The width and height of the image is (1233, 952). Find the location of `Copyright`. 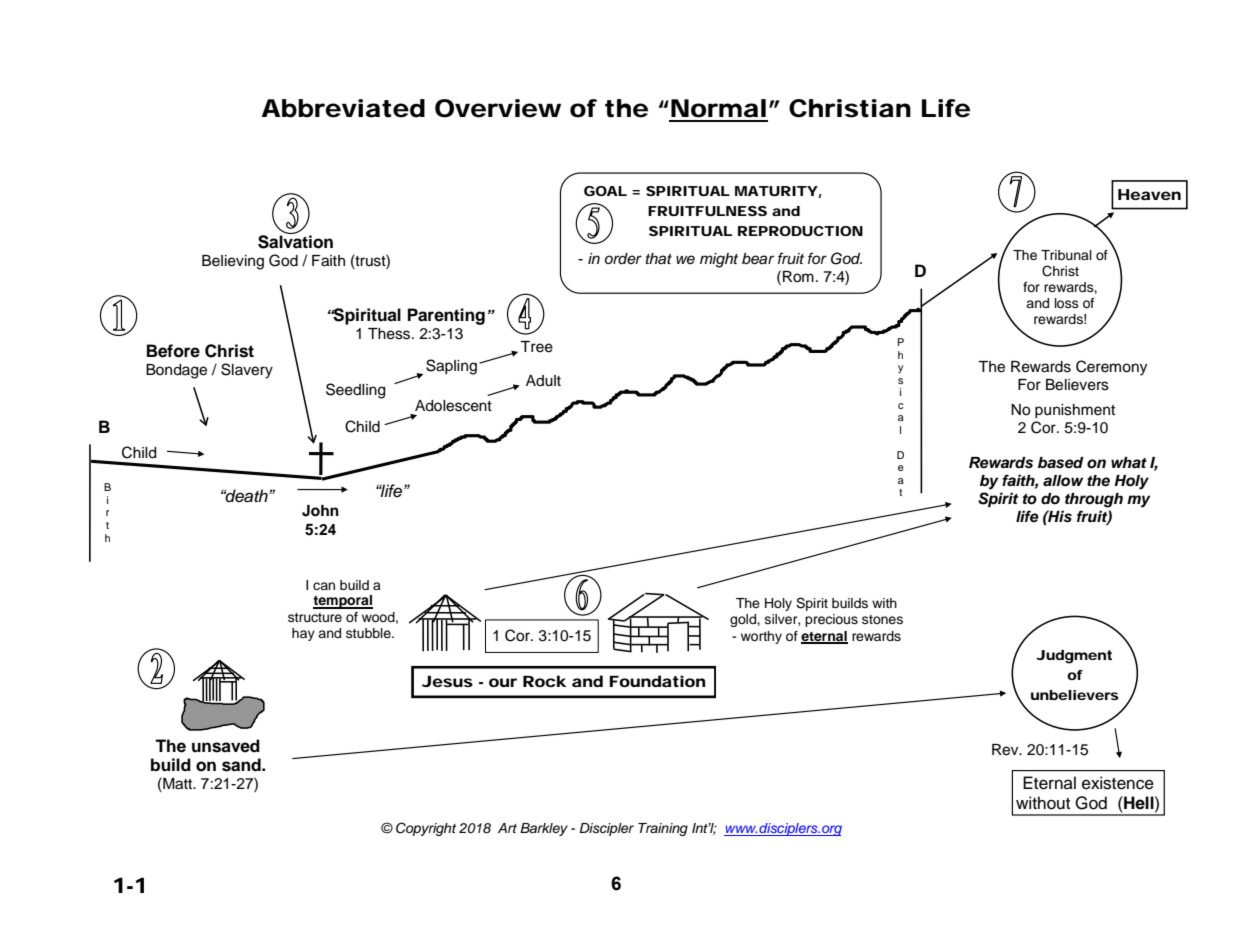

Copyright is located at coordinates (426, 829).
